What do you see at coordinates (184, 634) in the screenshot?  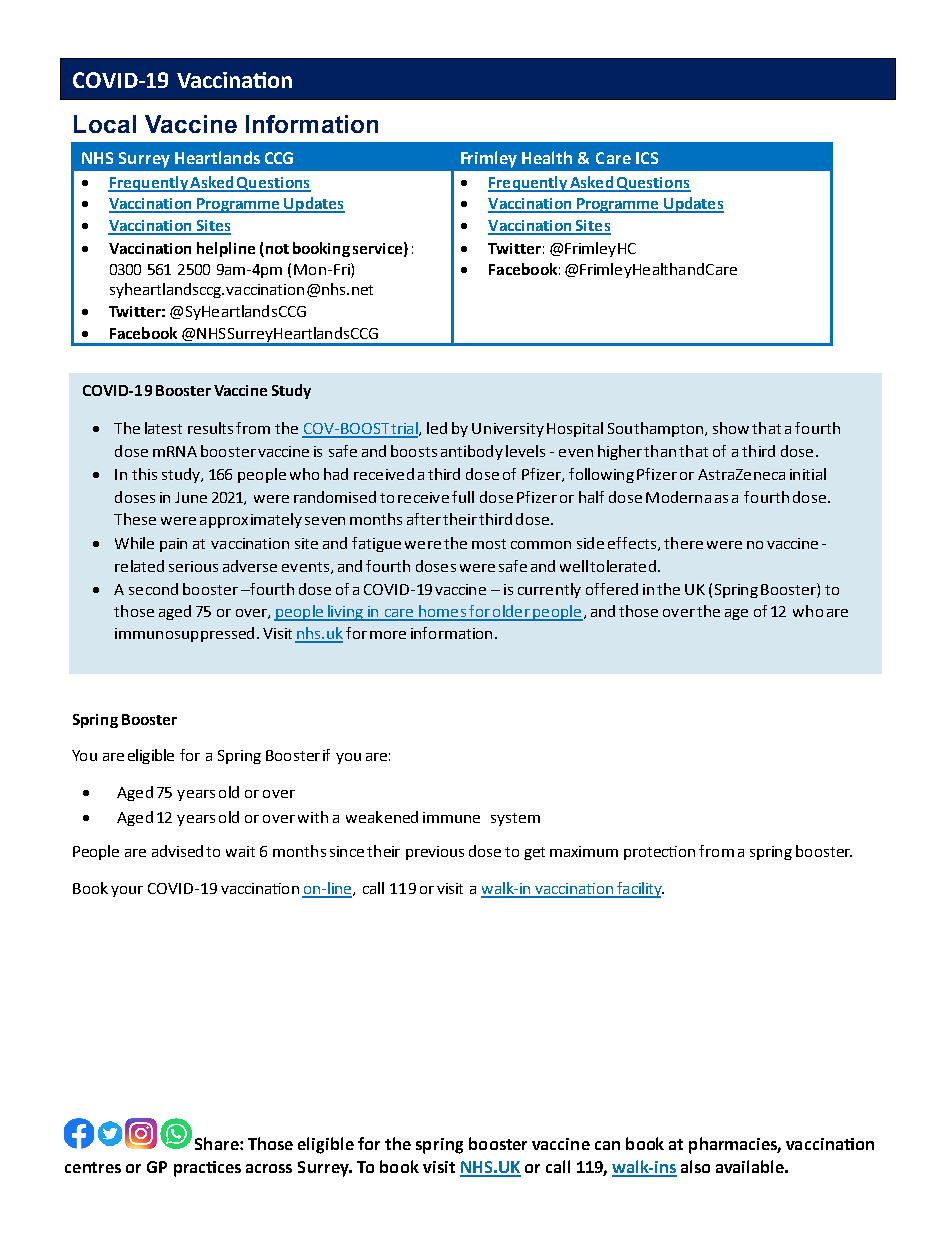 I see `immunosuppressed` at bounding box center [184, 634].
